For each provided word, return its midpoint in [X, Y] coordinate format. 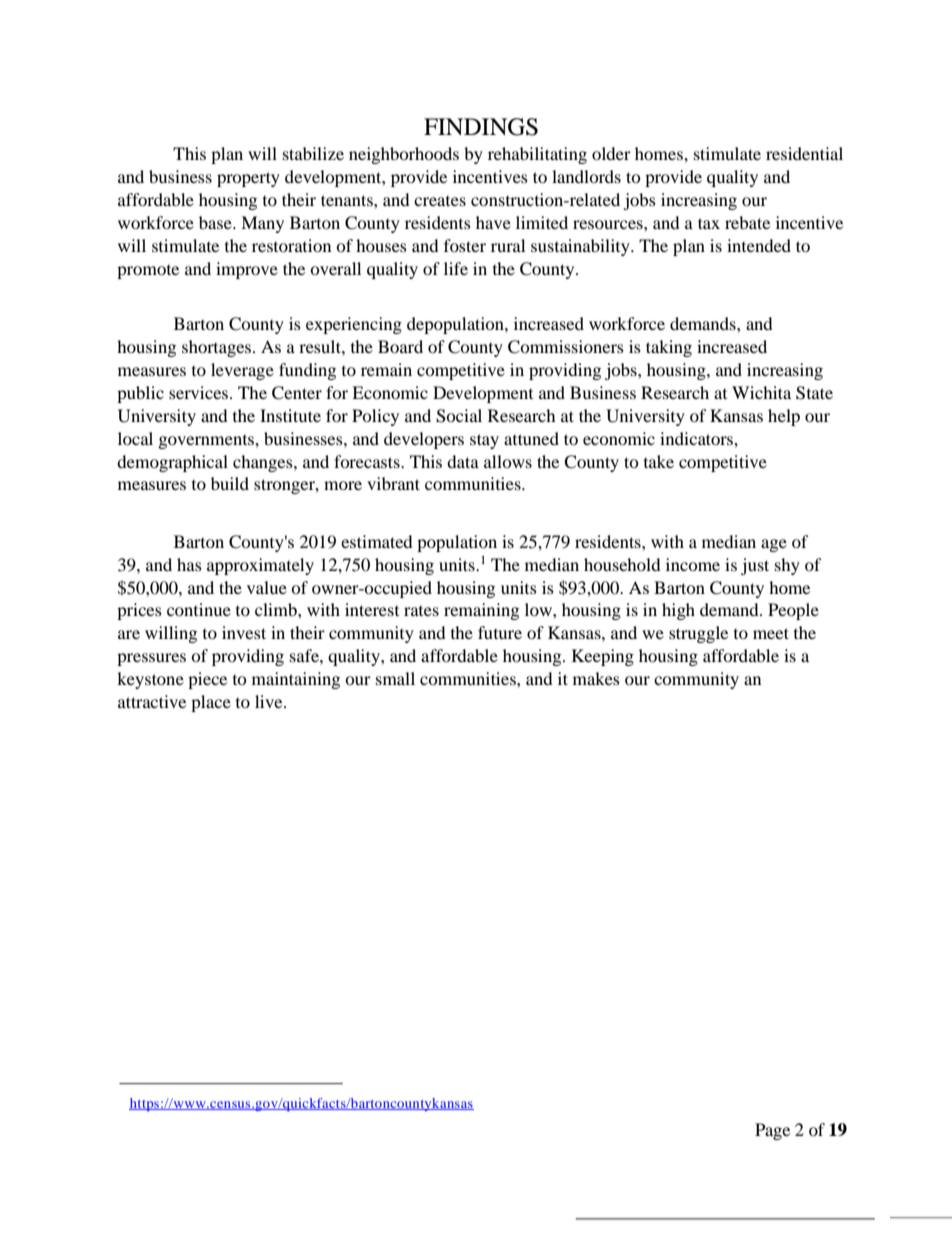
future [500, 632]
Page [772, 1131]
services [200, 392]
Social [459, 416]
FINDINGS [481, 127]
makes [596, 678]
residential [804, 153]
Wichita [761, 392]
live [270, 701]
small [395, 678]
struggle [698, 634]
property [248, 179]
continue [199, 609]
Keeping [603, 657]
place [211, 703]
